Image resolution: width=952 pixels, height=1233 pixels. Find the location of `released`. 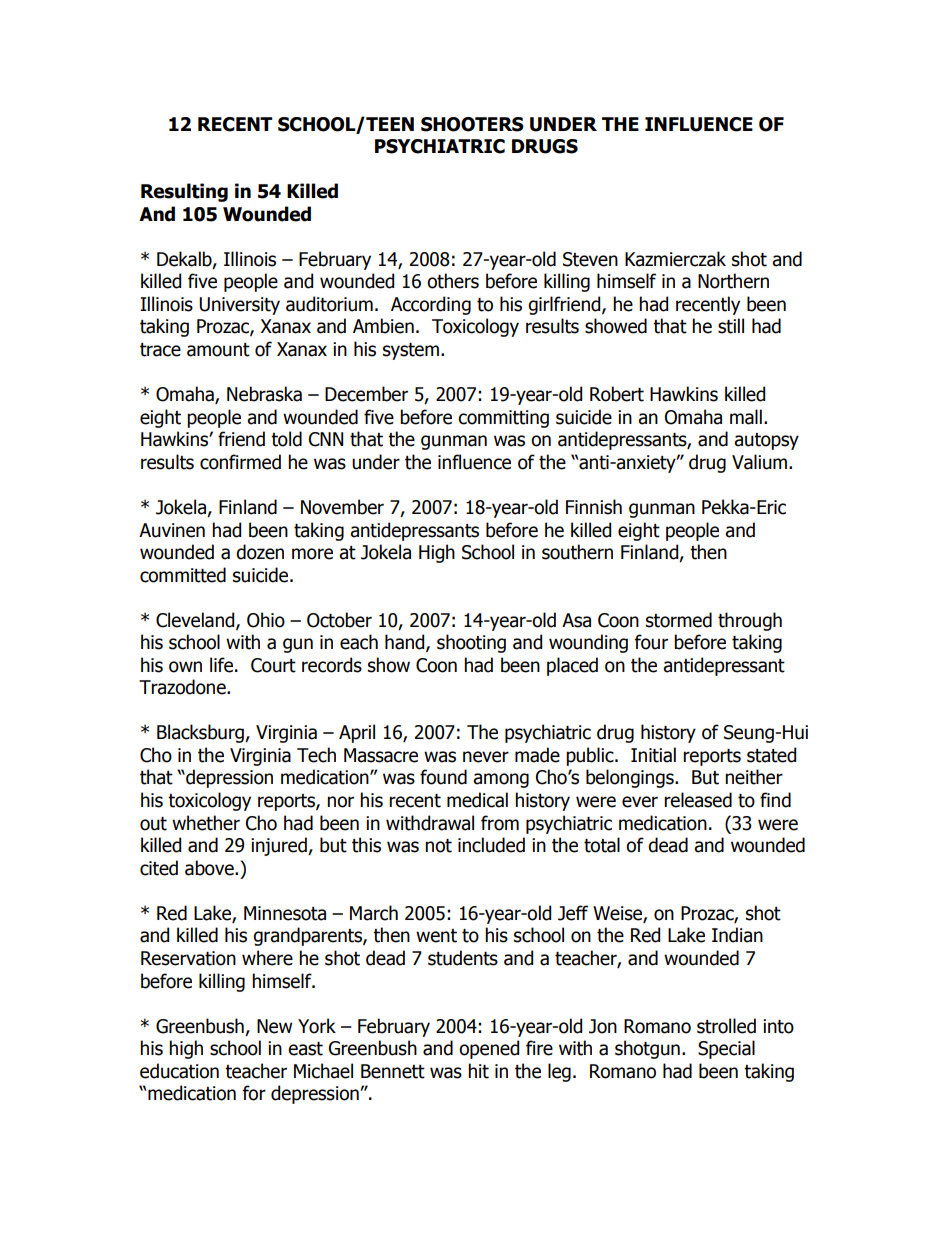

released is located at coordinates (698, 800).
